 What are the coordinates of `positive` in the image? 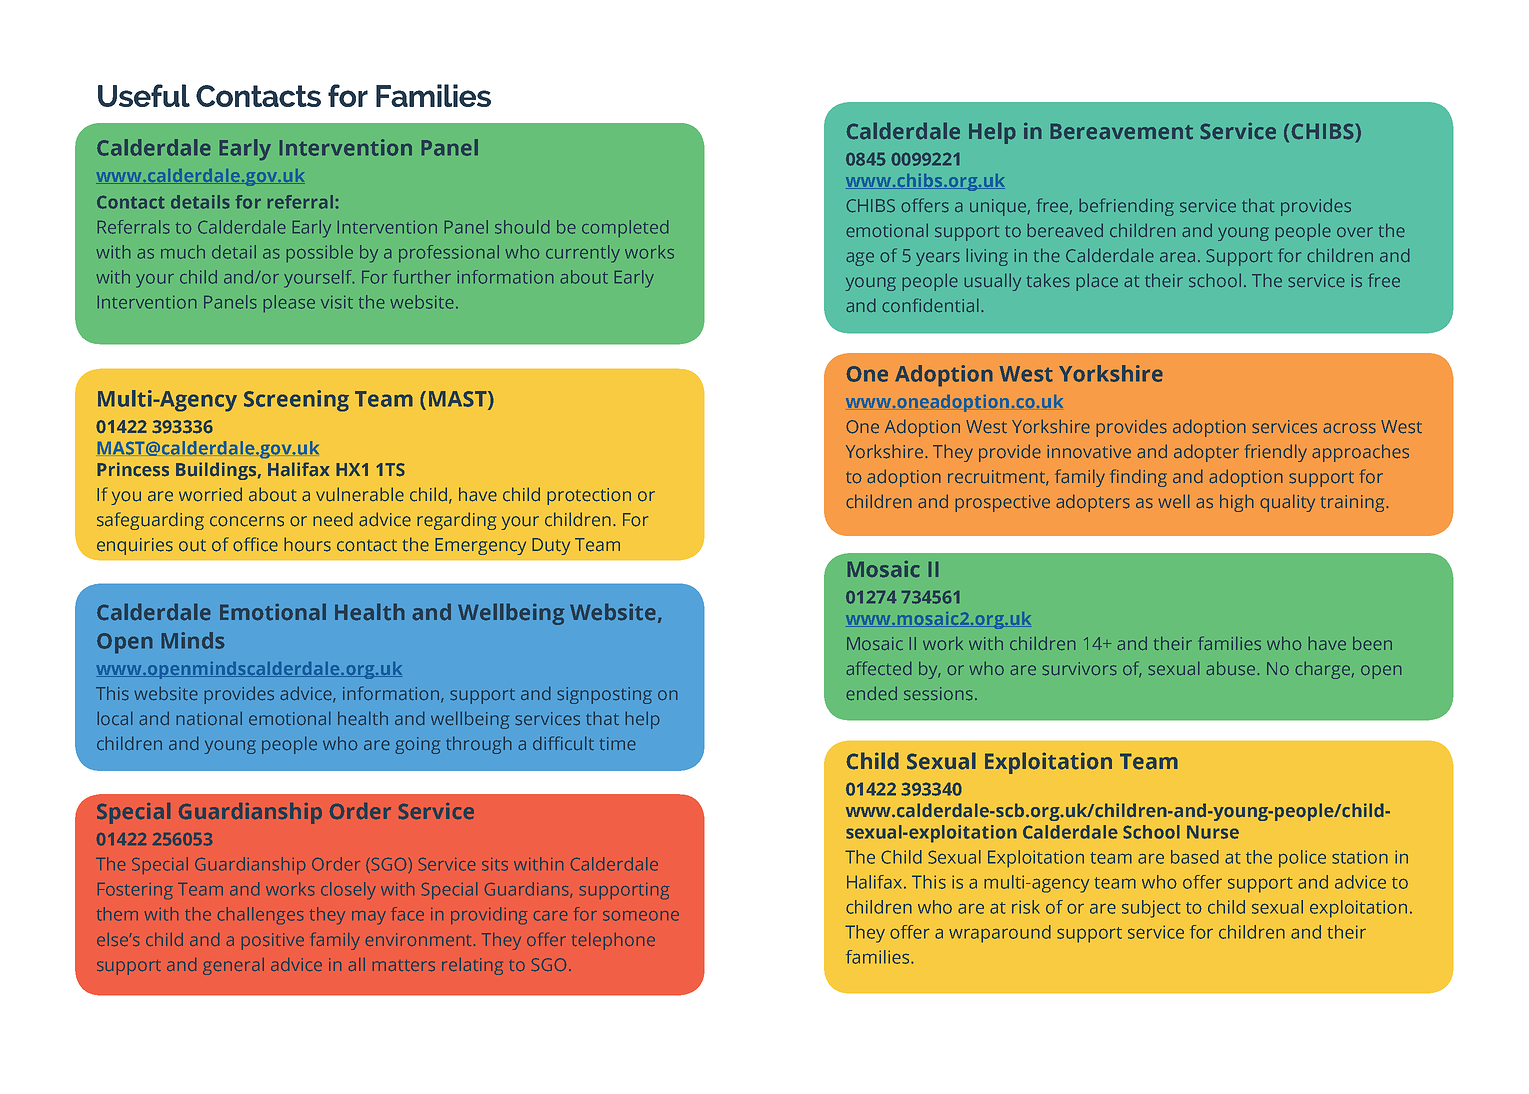 It's located at (273, 941).
